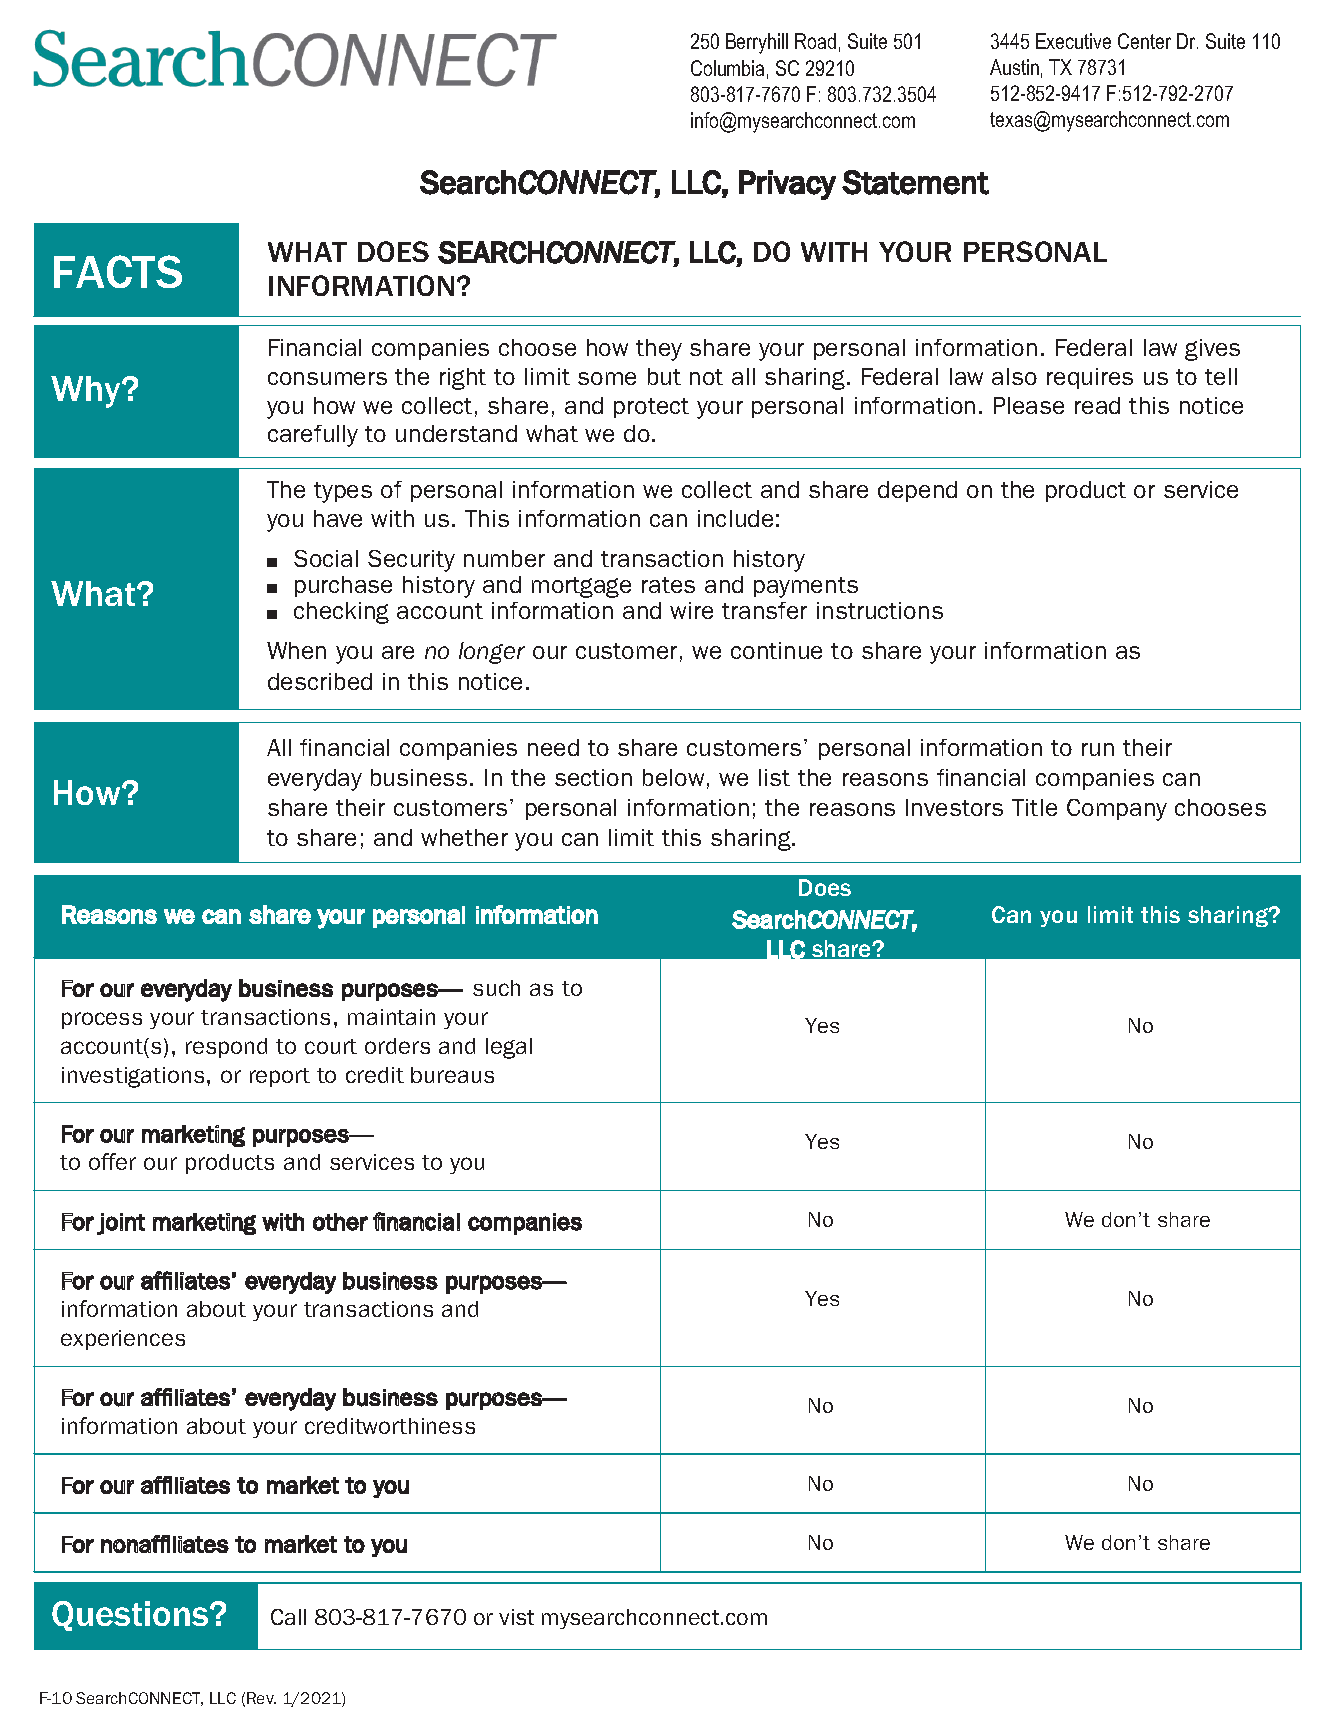 The width and height of the screenshot is (1337, 1730). What do you see at coordinates (102, 1020) in the screenshot?
I see `process` at bounding box center [102, 1020].
